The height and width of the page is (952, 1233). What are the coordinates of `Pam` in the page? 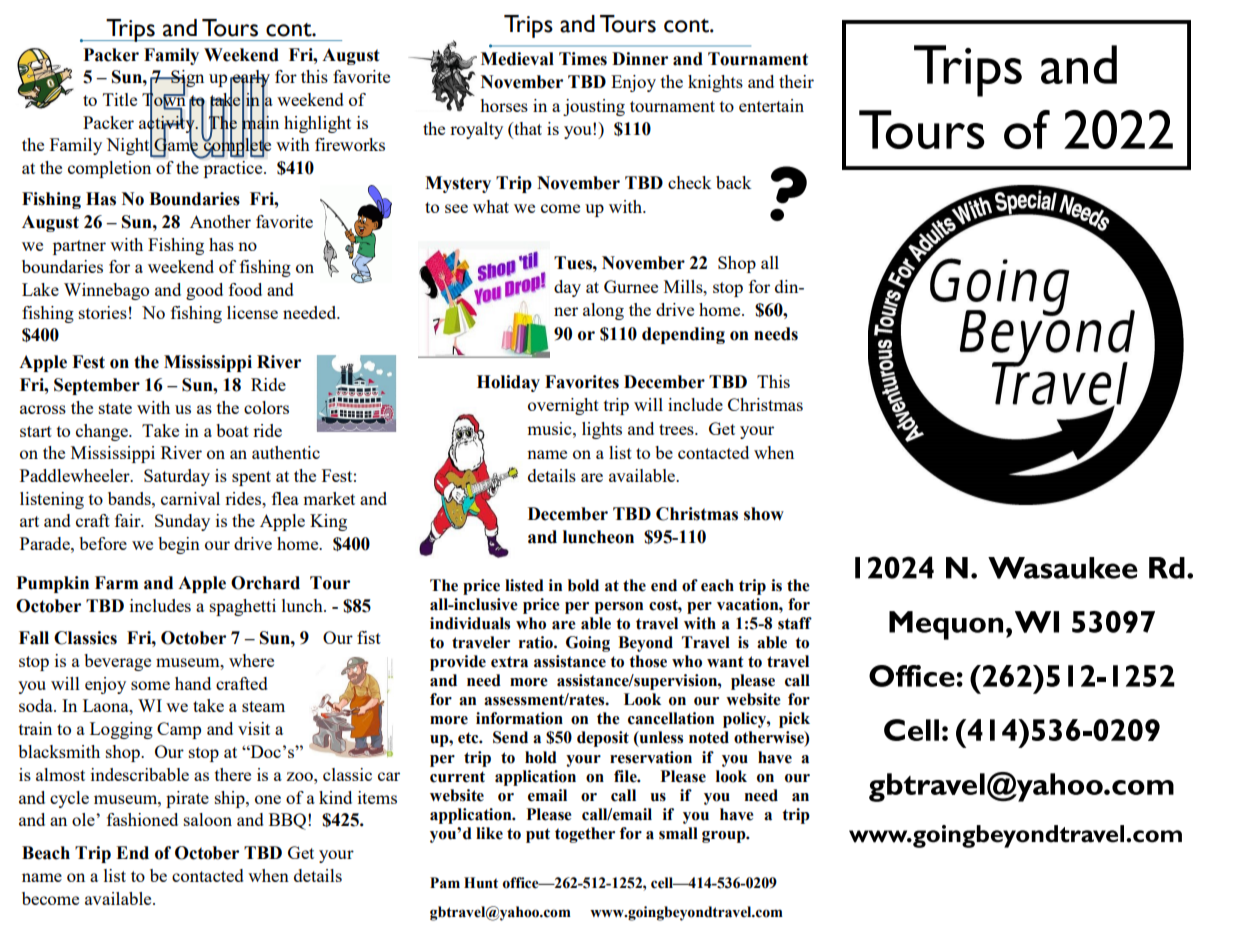 It's located at (445, 883).
